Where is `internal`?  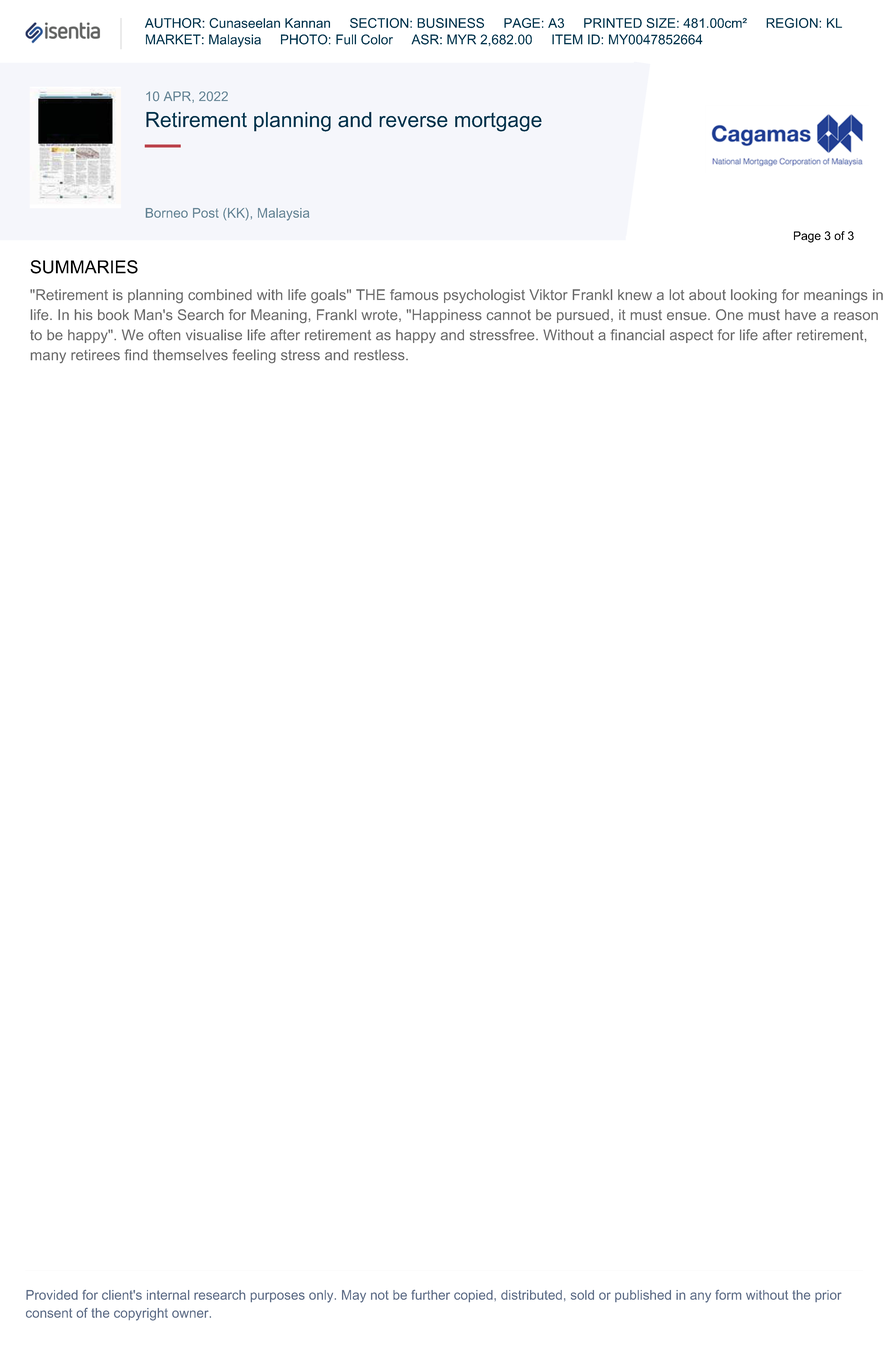
internal is located at coordinates (168, 1295).
